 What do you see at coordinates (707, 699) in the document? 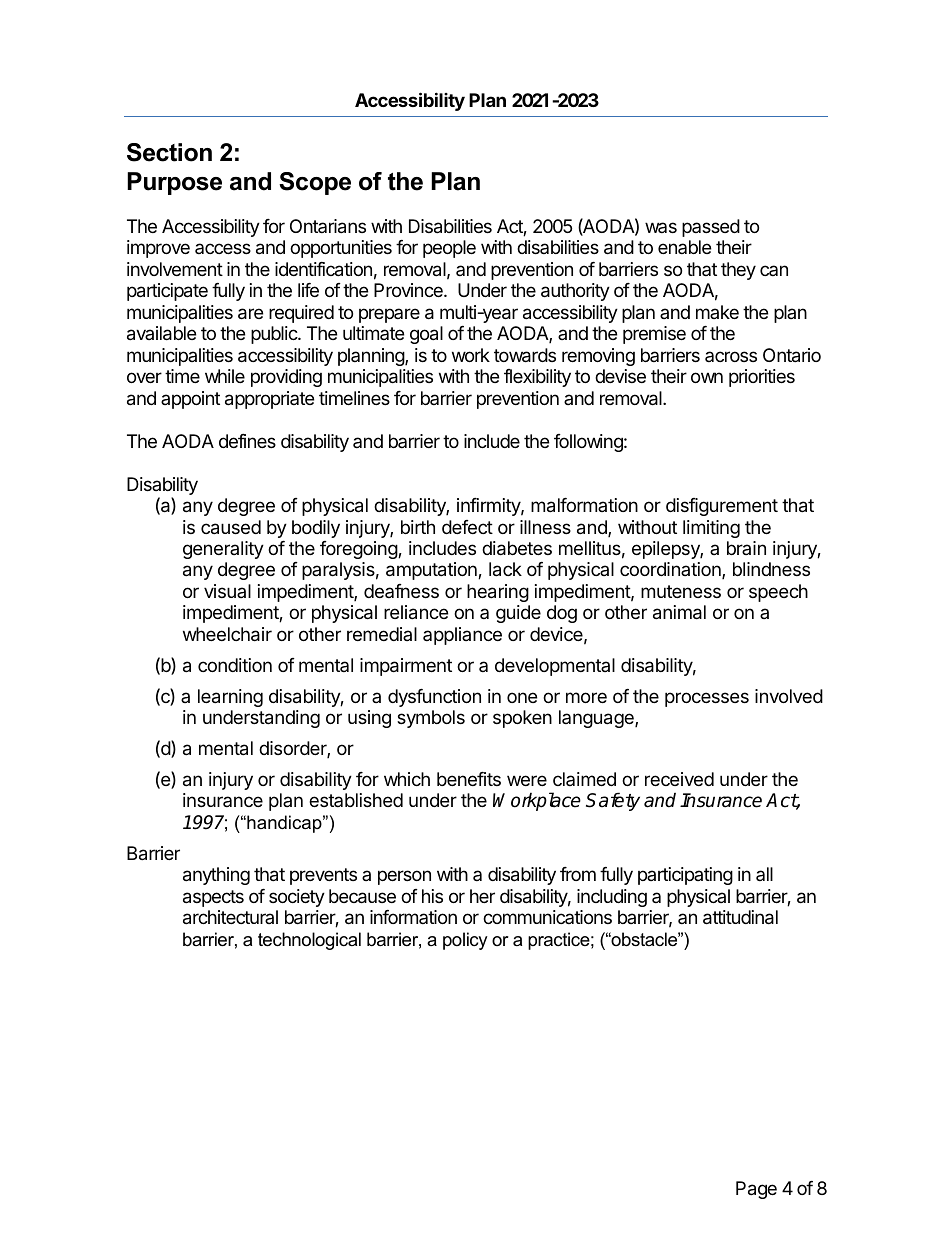
I see `processes` at bounding box center [707, 699].
